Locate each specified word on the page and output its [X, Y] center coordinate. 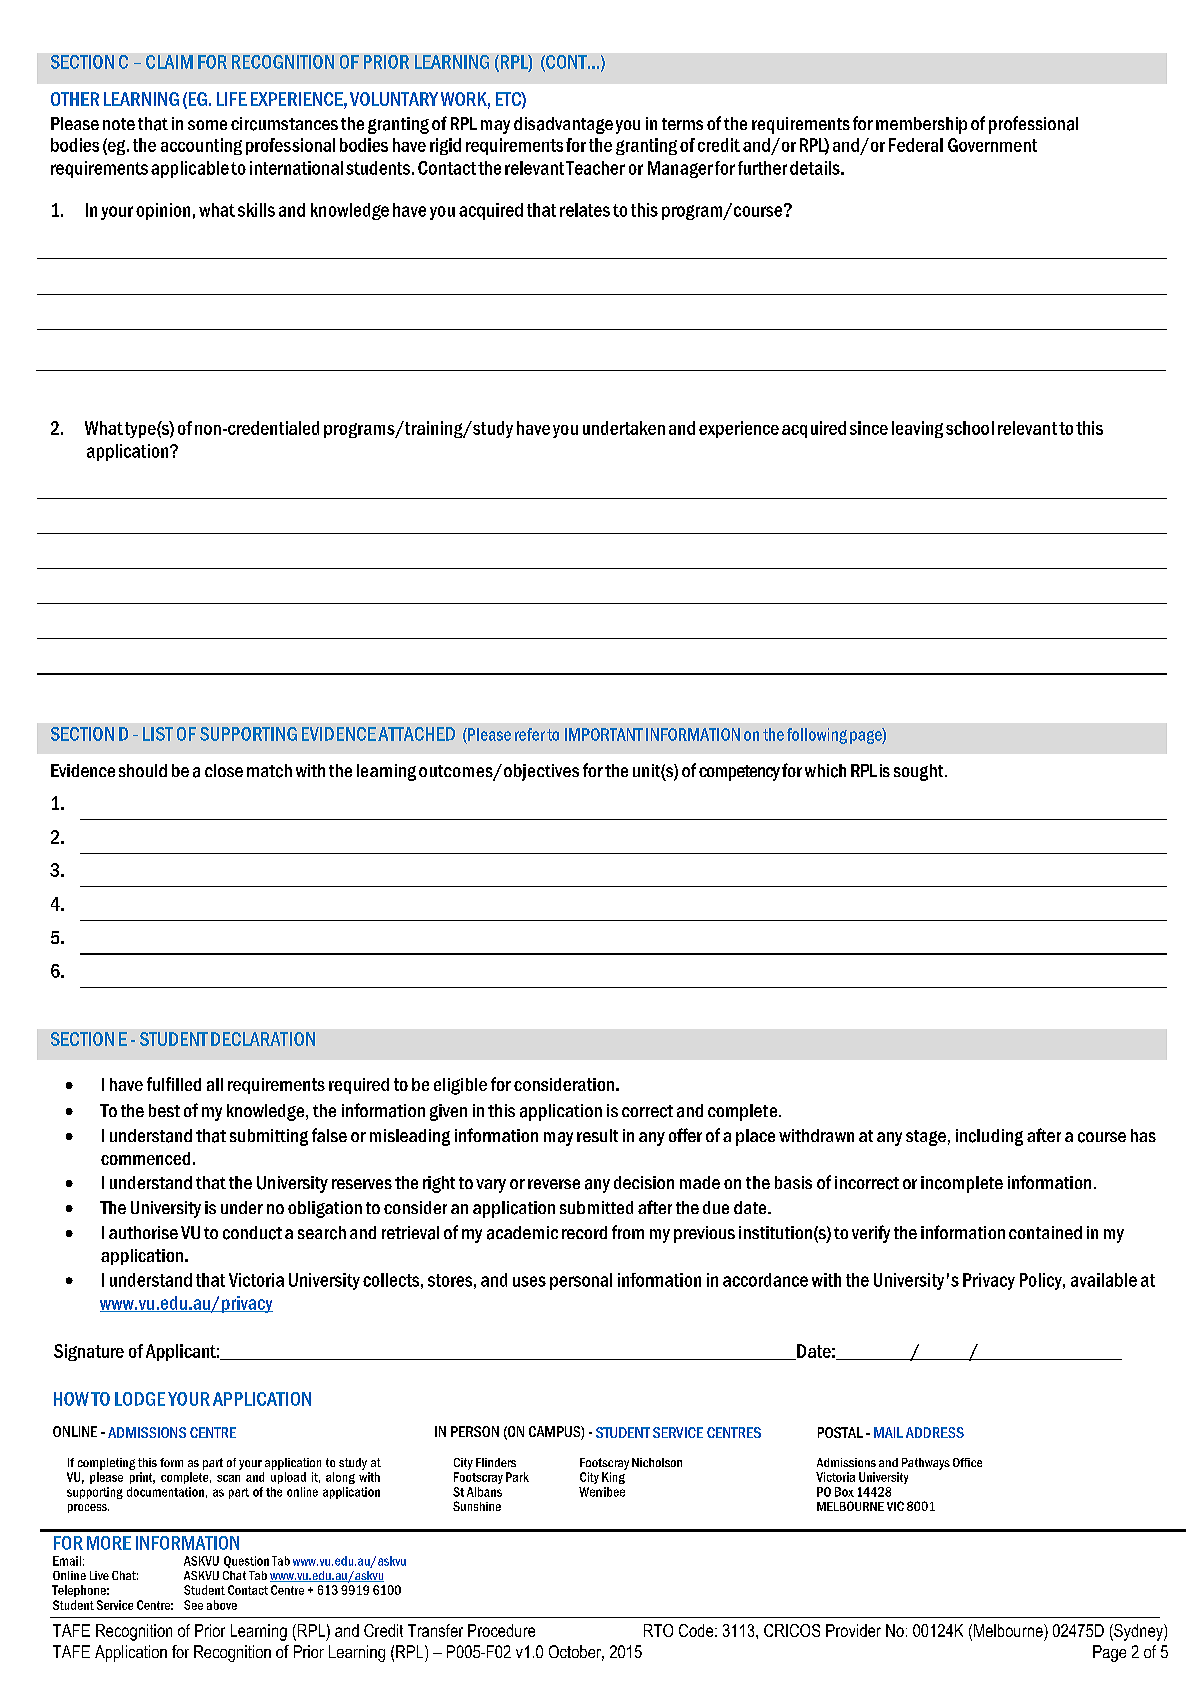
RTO [658, 1630]
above [222, 1605]
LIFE [232, 99]
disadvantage [563, 125]
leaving [917, 429]
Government [992, 145]
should [143, 770]
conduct [252, 1233]
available [1104, 1280]
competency [739, 773]
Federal [916, 145]
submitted [596, 1207]
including [989, 1137]
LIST [158, 734]
